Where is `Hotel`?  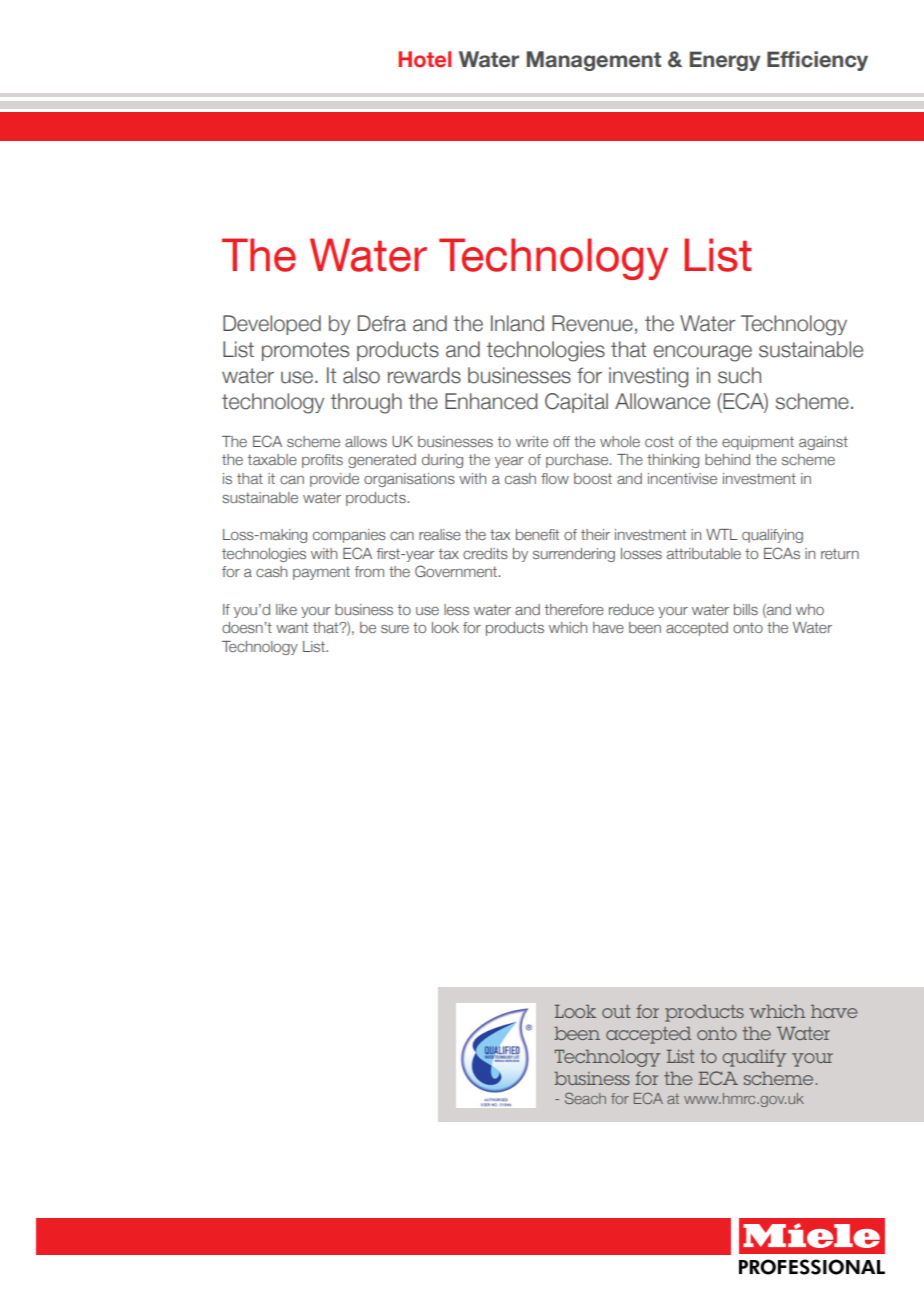 Hotel is located at coordinates (424, 59).
